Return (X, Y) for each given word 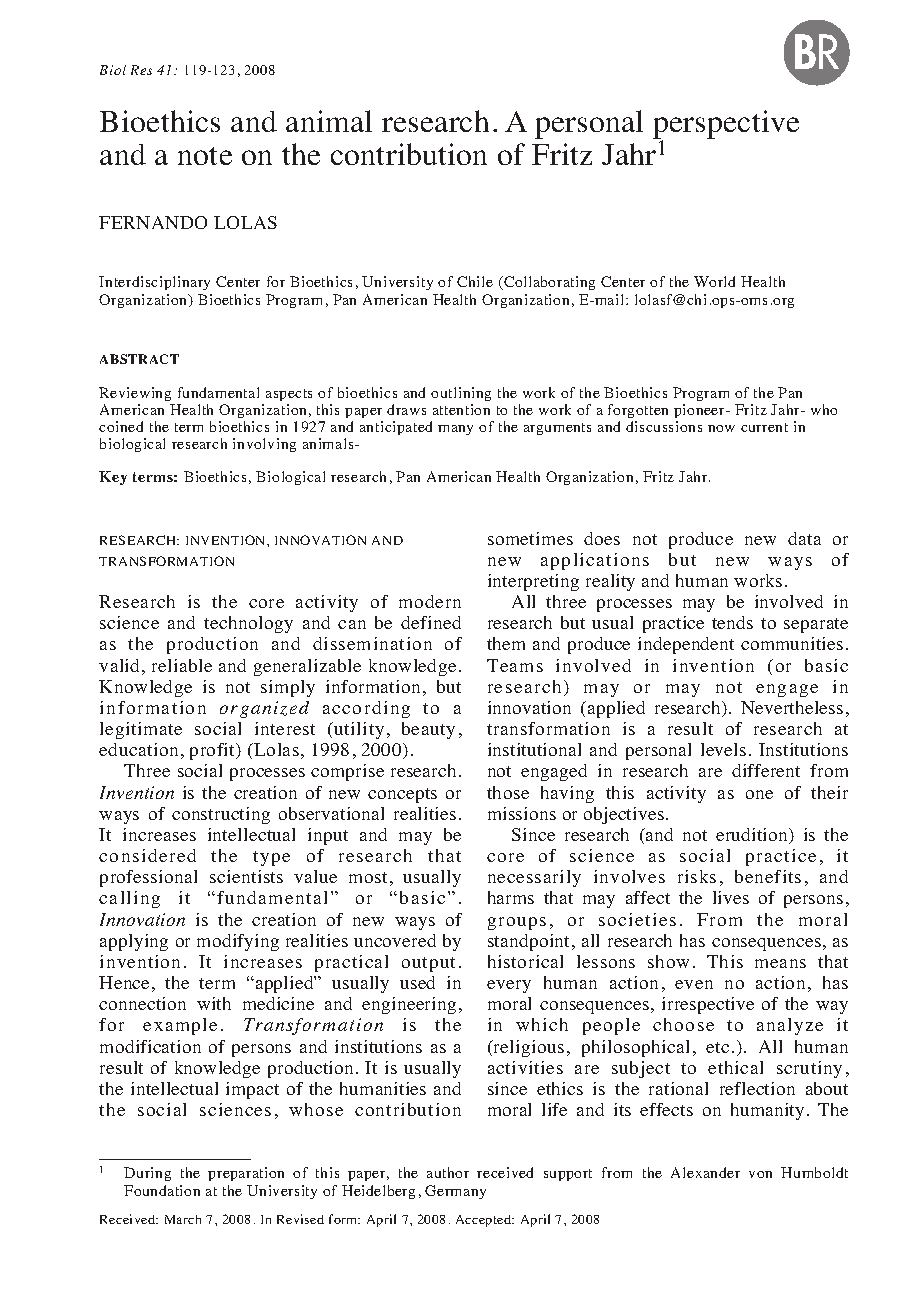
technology (248, 624)
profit (214, 751)
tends (732, 622)
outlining (461, 396)
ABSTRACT (139, 359)
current (764, 427)
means (780, 963)
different (766, 770)
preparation (246, 1174)
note (205, 156)
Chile (475, 281)
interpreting (533, 582)
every (509, 986)
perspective (726, 126)
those (508, 792)
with (214, 1003)
